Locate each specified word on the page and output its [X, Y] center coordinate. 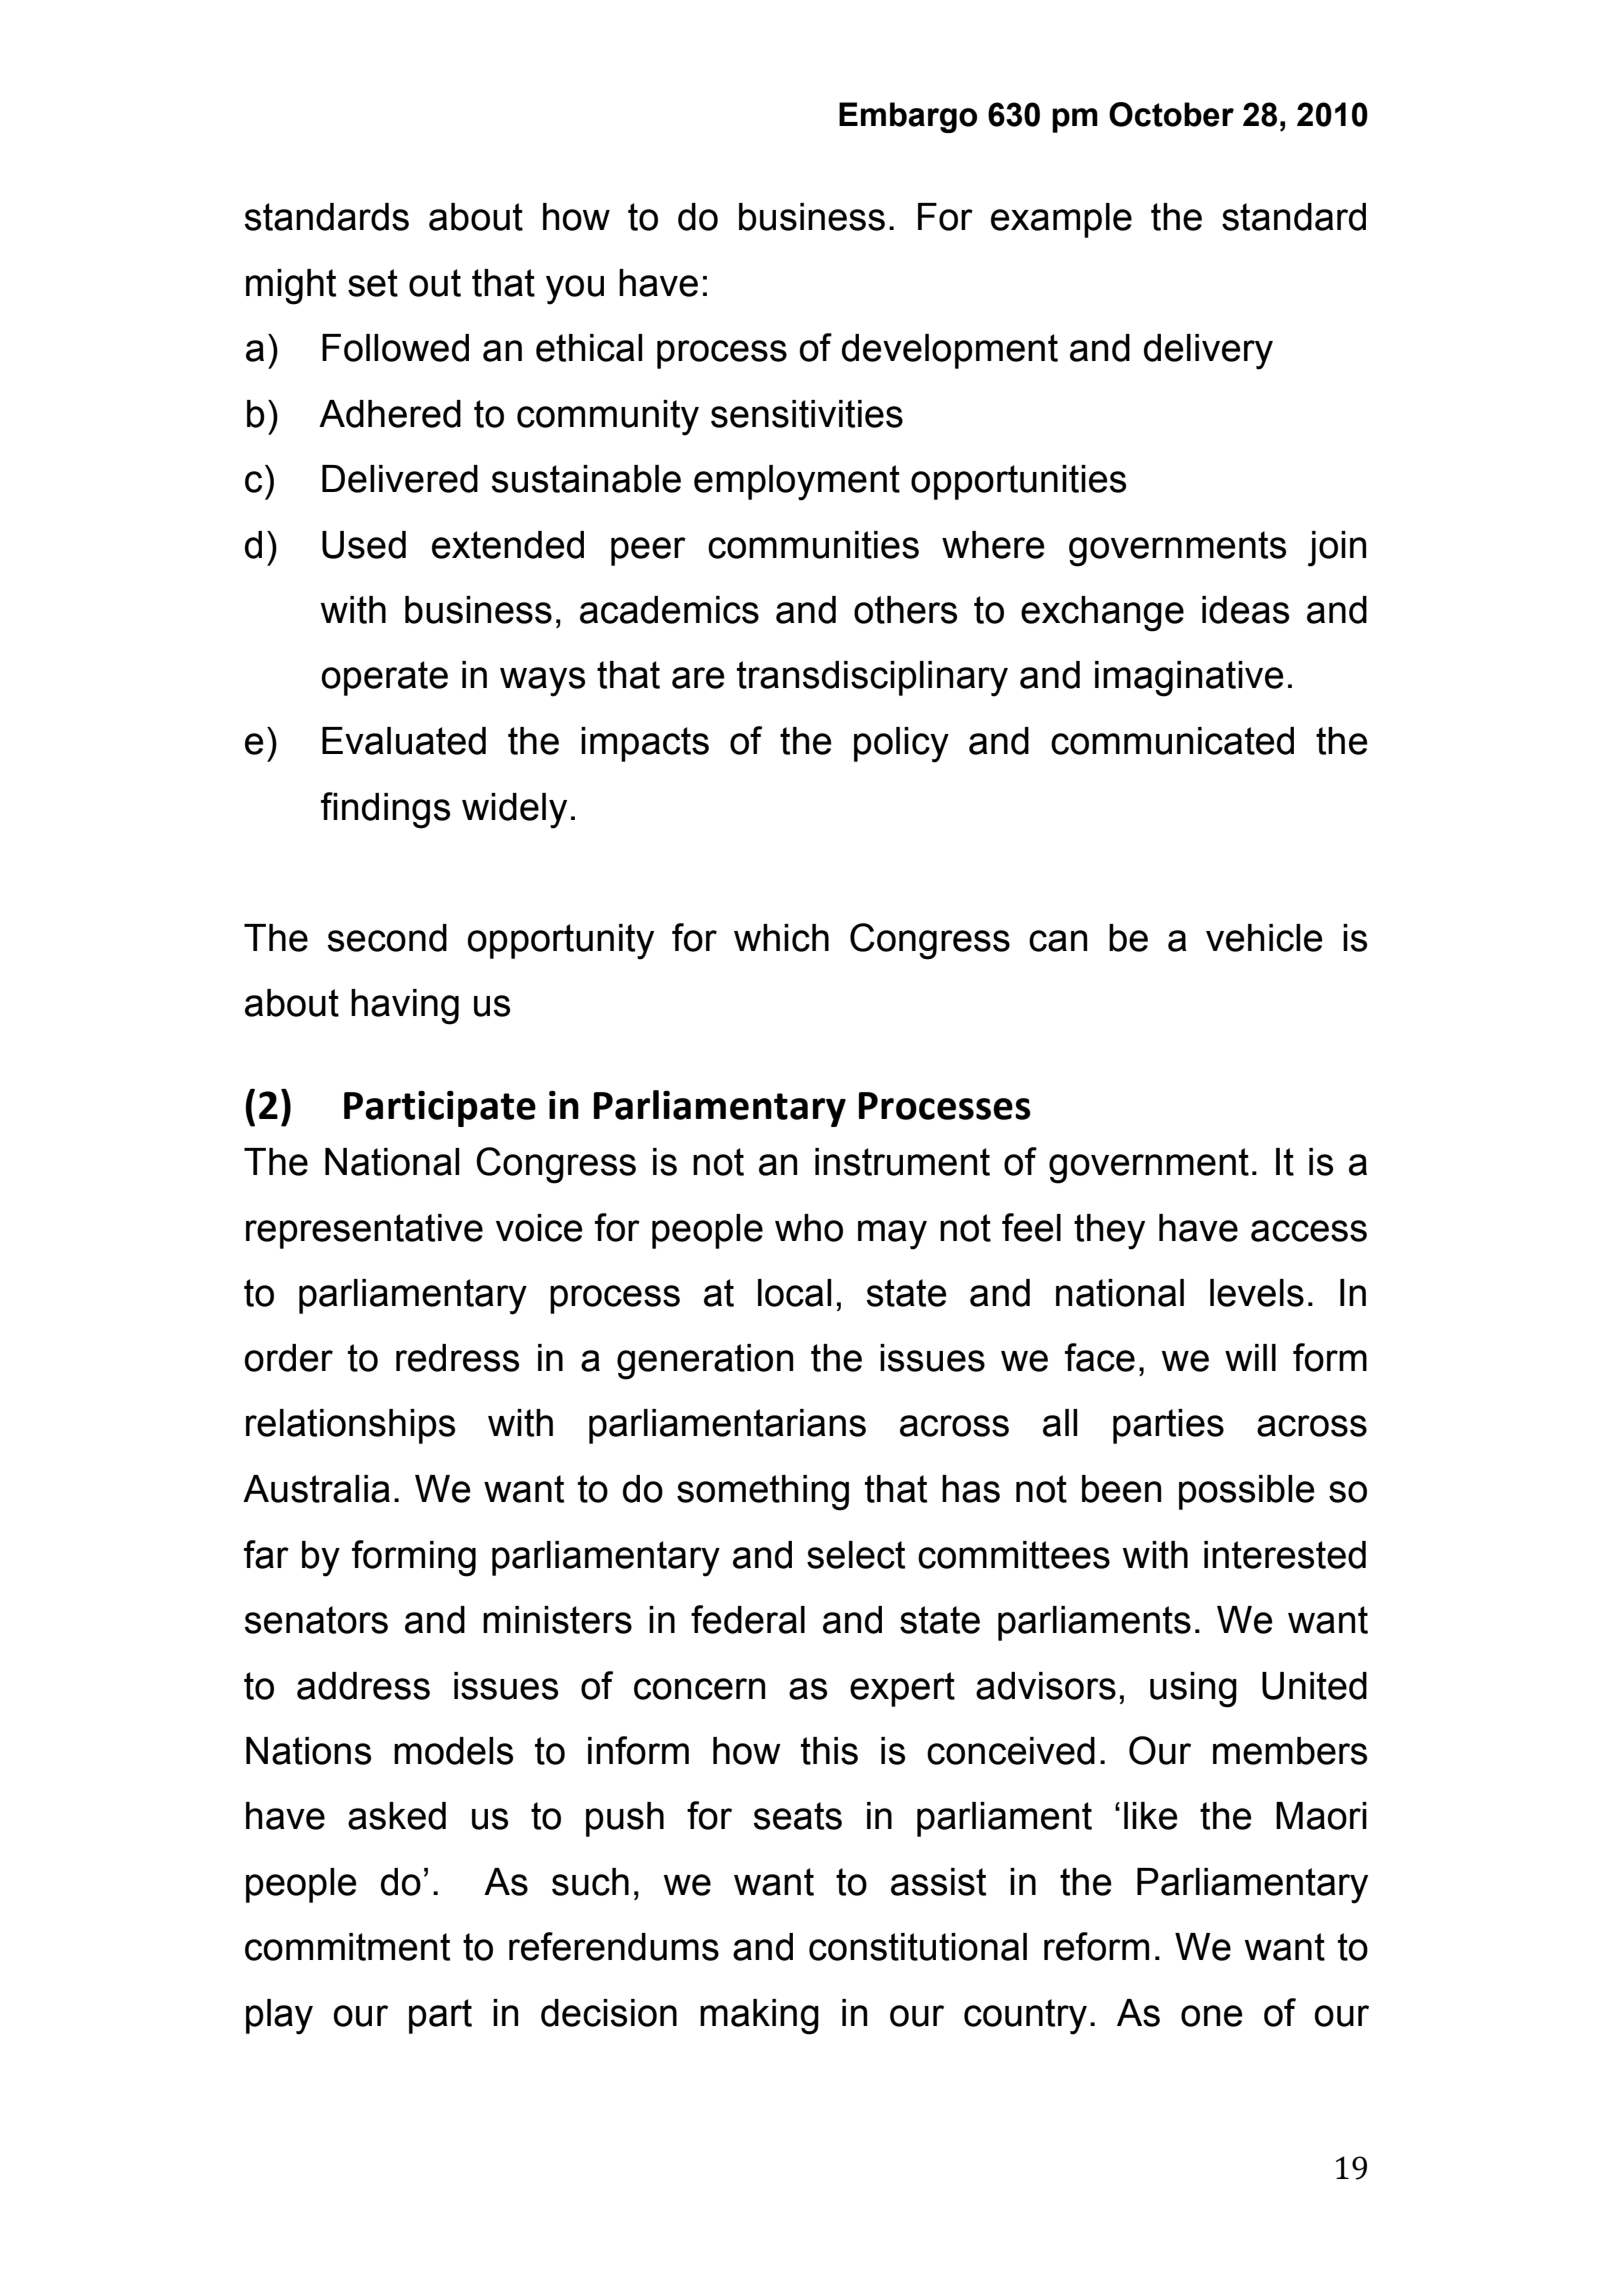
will [1250, 1357]
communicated [1172, 741]
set [373, 283]
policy [901, 745]
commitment [348, 1947]
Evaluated [404, 741]
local [795, 1293]
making [759, 2017]
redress [457, 1358]
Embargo [908, 117]
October [1171, 114]
